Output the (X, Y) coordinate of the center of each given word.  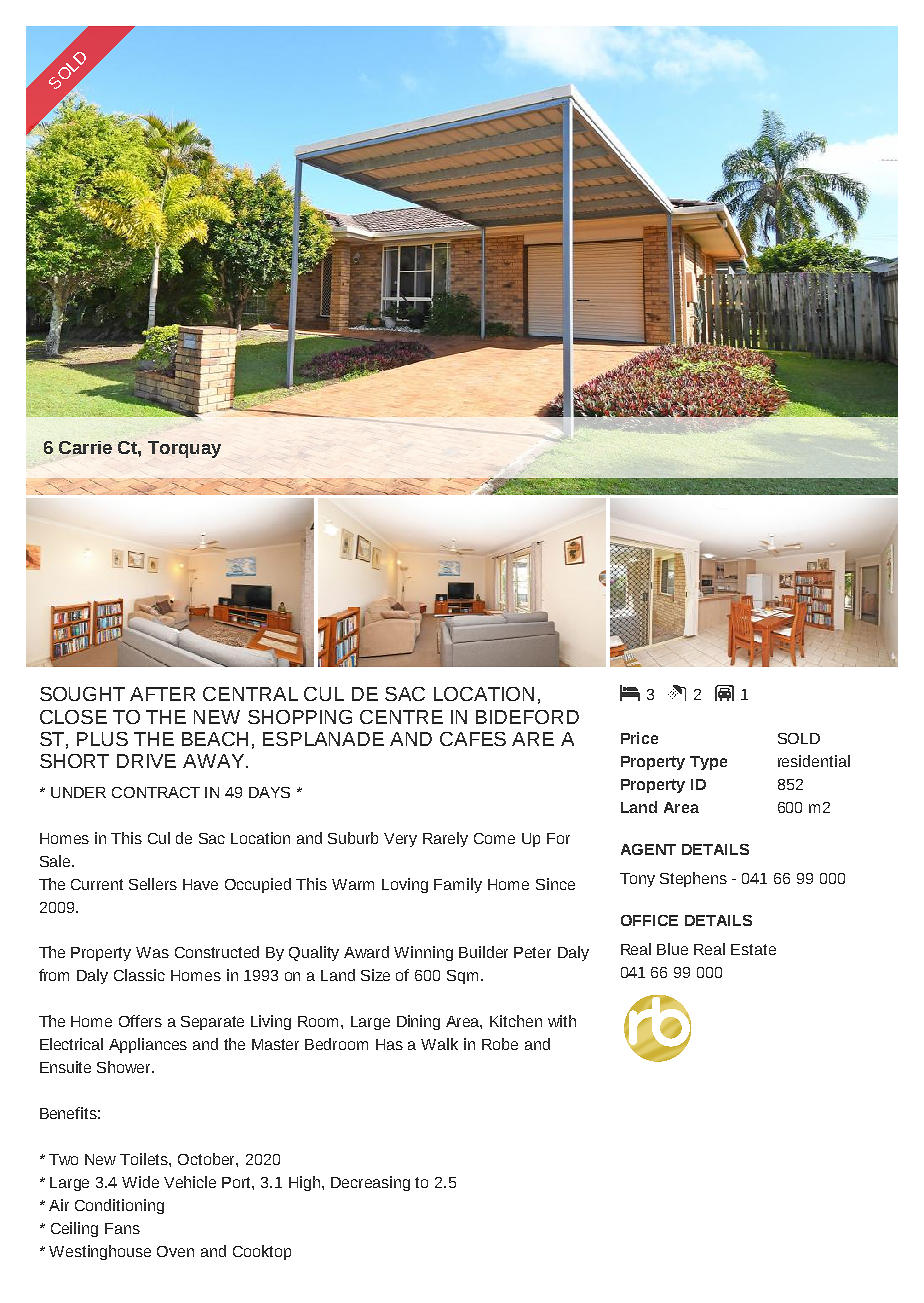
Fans (122, 1228)
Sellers (153, 884)
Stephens (693, 879)
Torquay (184, 449)
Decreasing (370, 1183)
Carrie (85, 447)
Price (639, 738)
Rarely (445, 839)
